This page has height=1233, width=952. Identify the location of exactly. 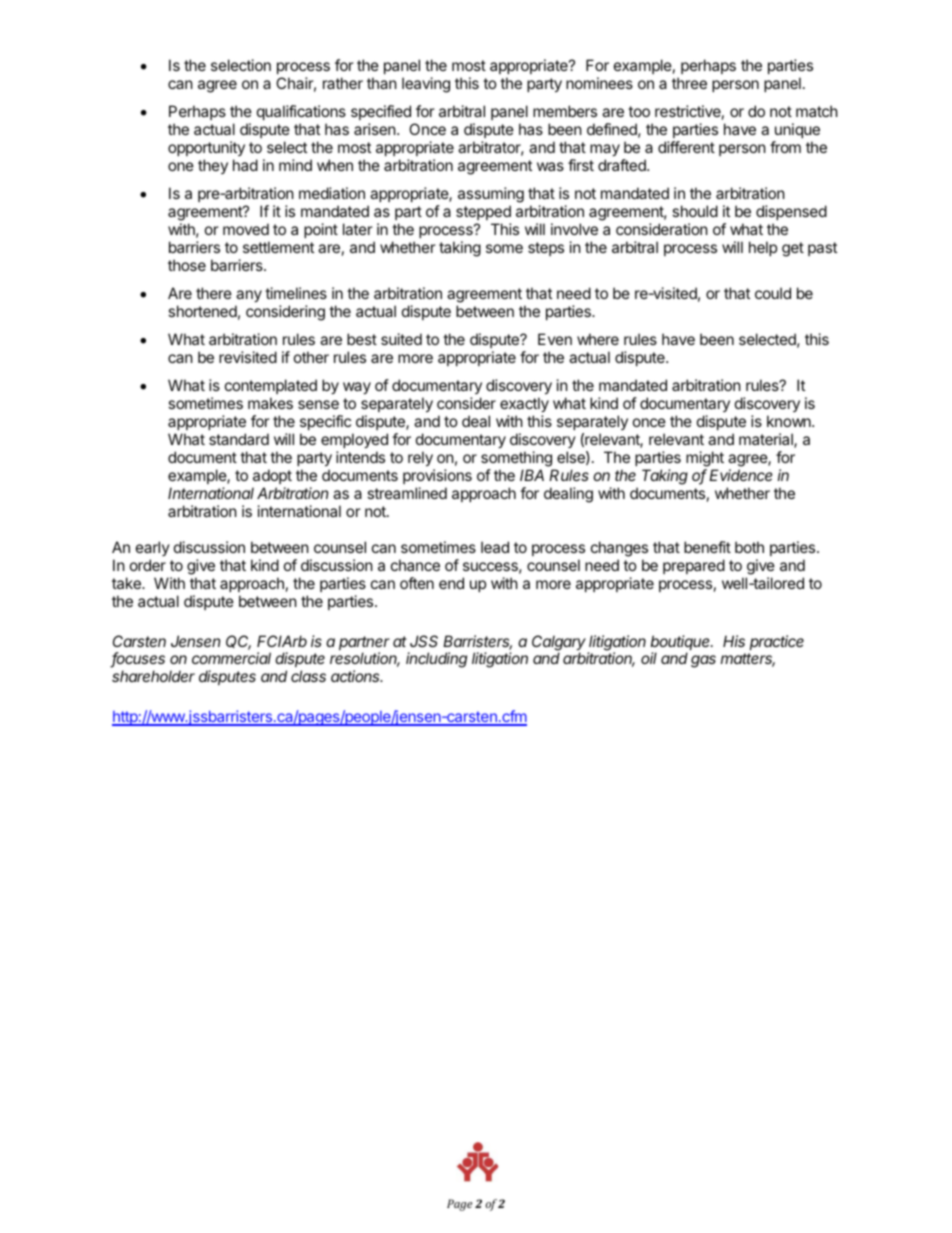
(524, 406).
